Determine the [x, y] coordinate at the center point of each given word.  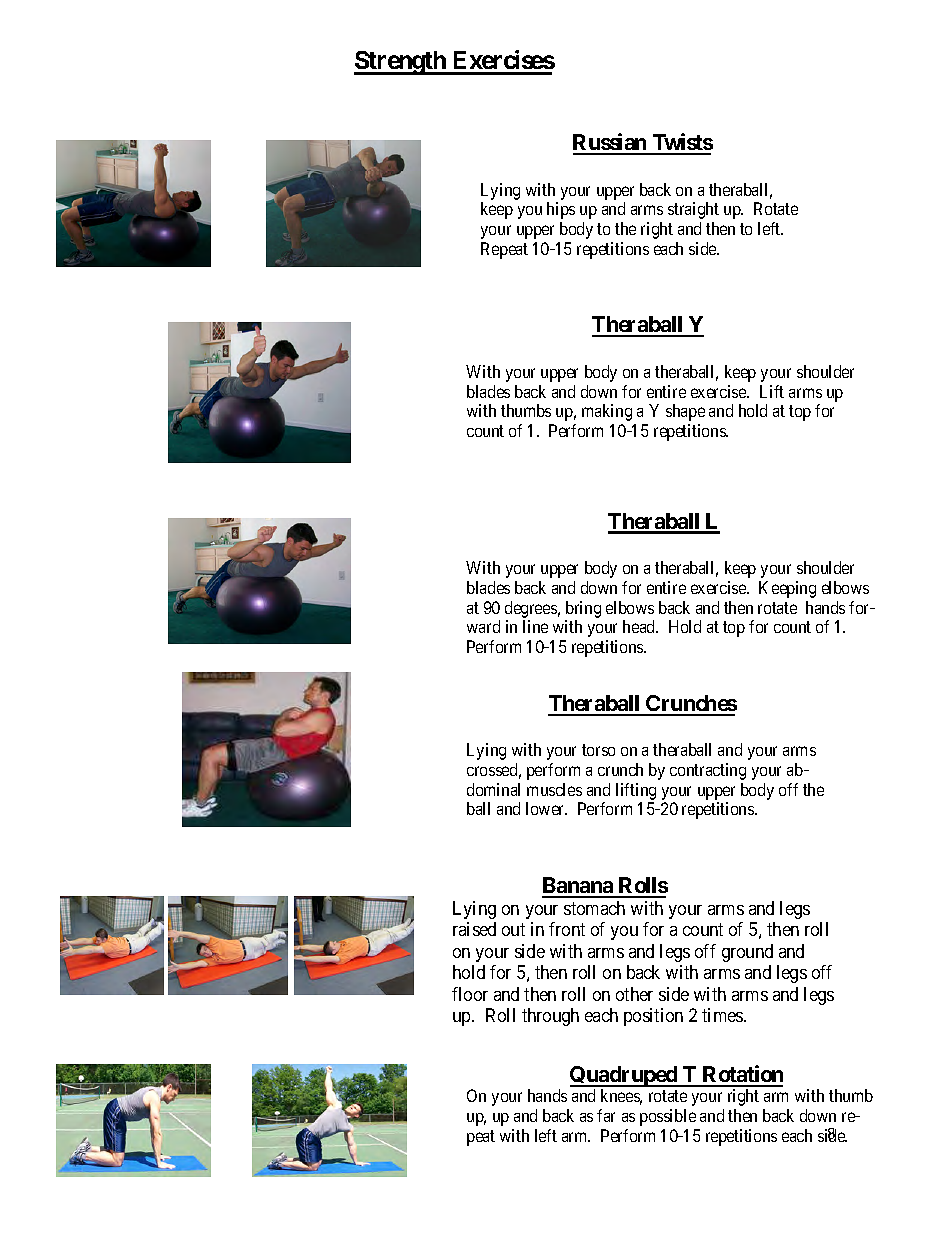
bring [583, 609]
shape [685, 412]
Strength [401, 63]
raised [474, 929]
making [607, 412]
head [640, 626]
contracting [708, 771]
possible [668, 1117]
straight [693, 210]
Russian [611, 143]
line [535, 626]
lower [546, 808]
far [606, 1115]
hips [561, 210]
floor [470, 994]
